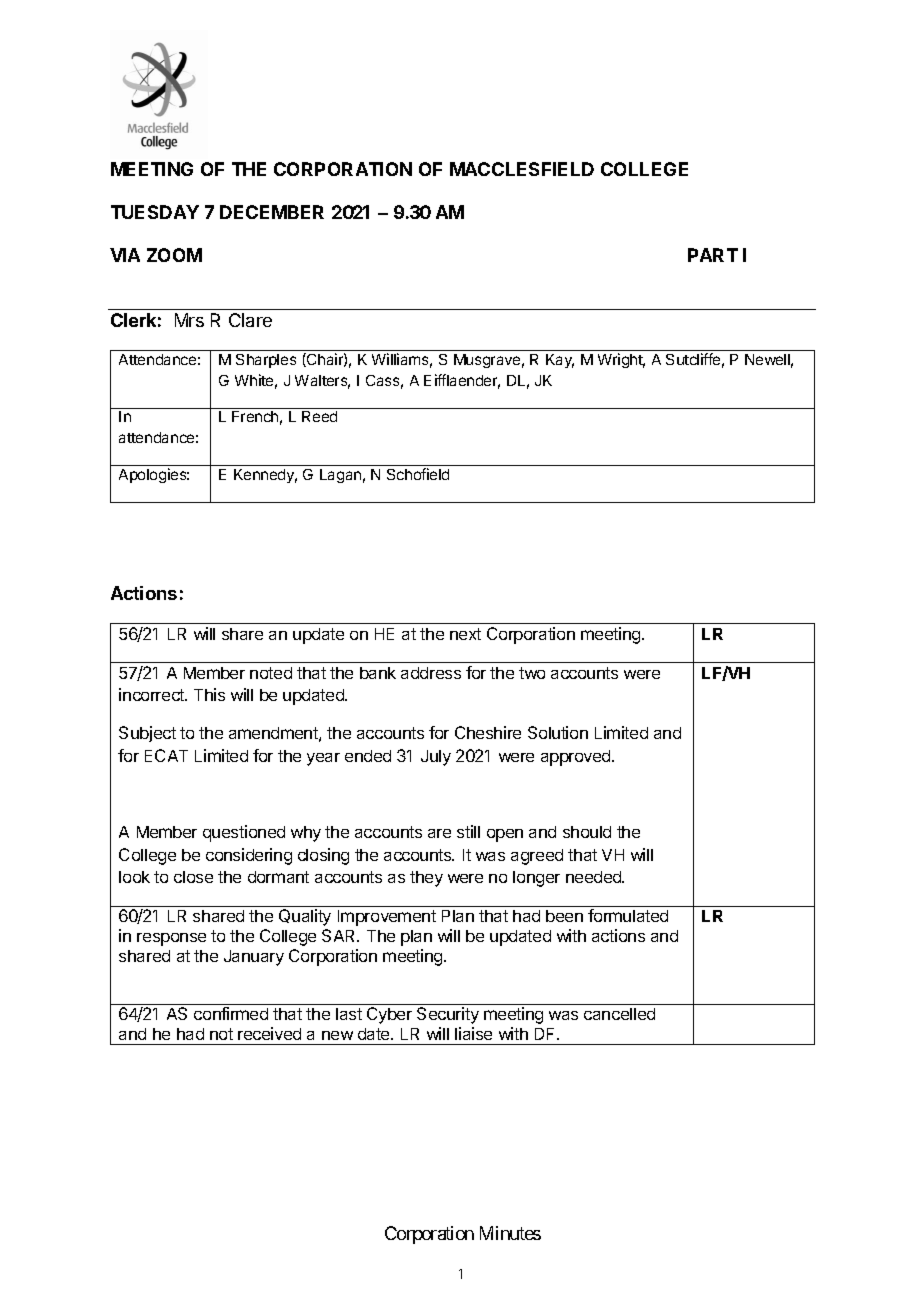  Describe the element at coordinates (510, 1233) in the screenshot. I see `Minutes` at that location.
